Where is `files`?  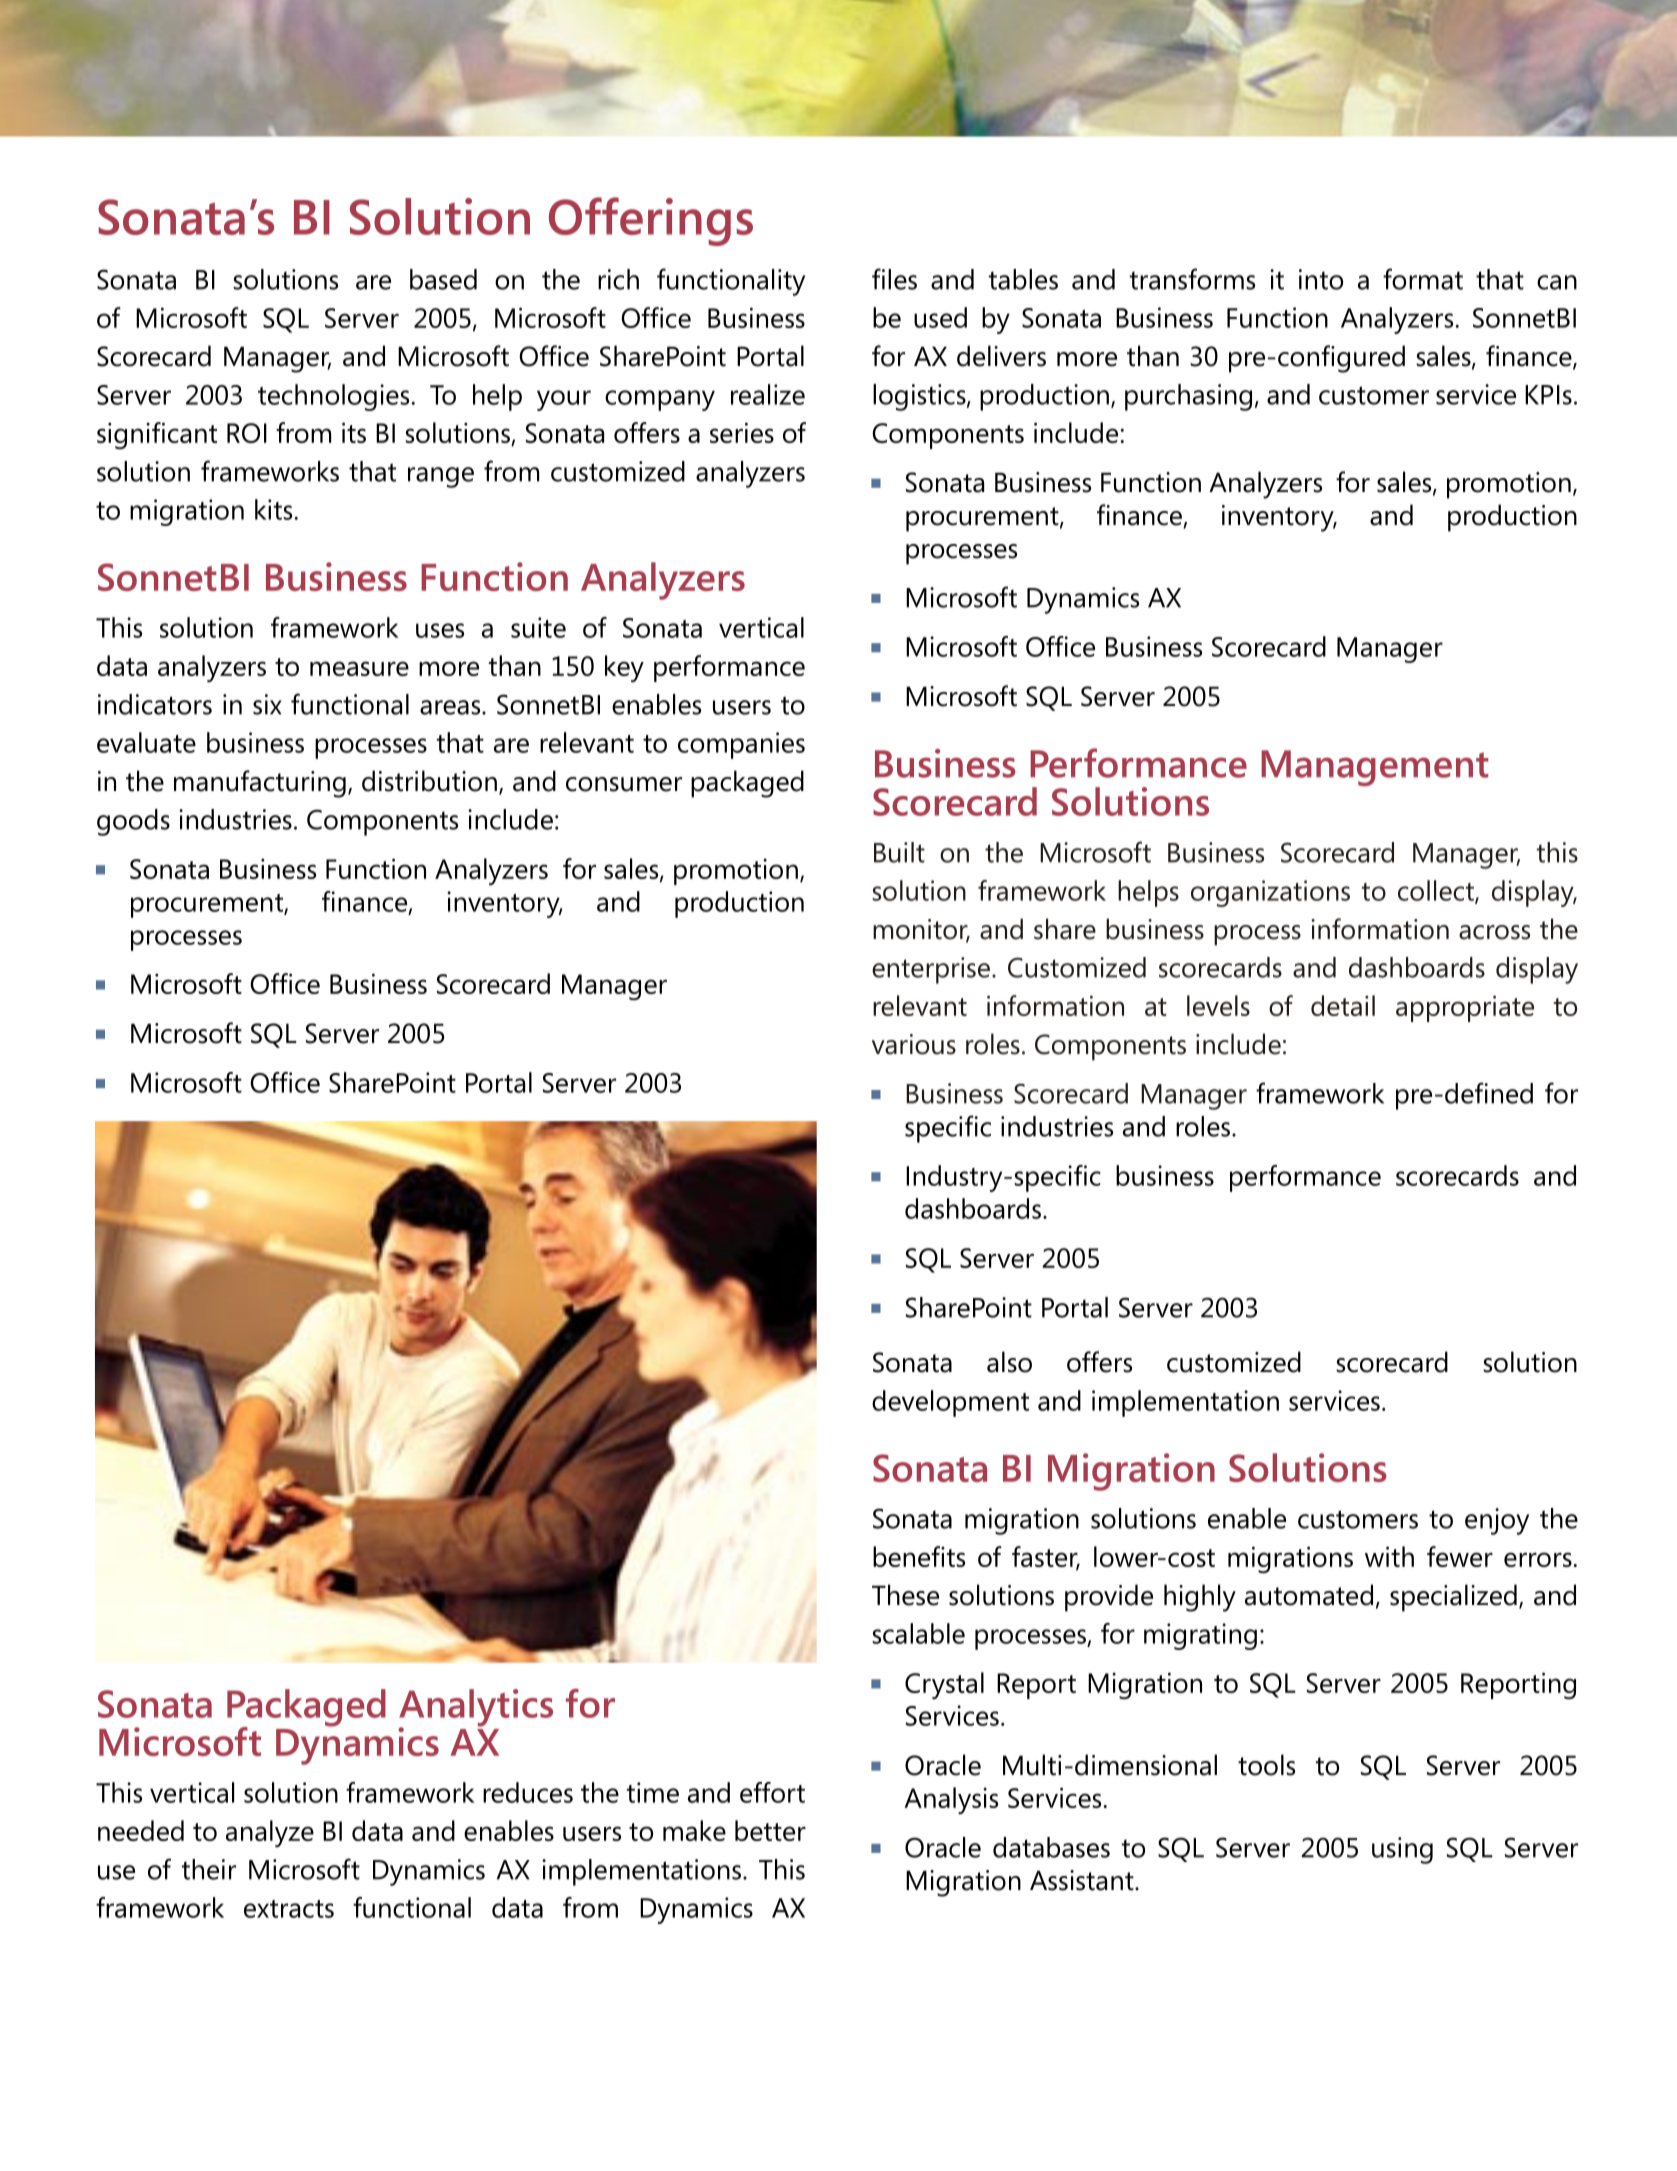
files is located at coordinates (894, 279).
